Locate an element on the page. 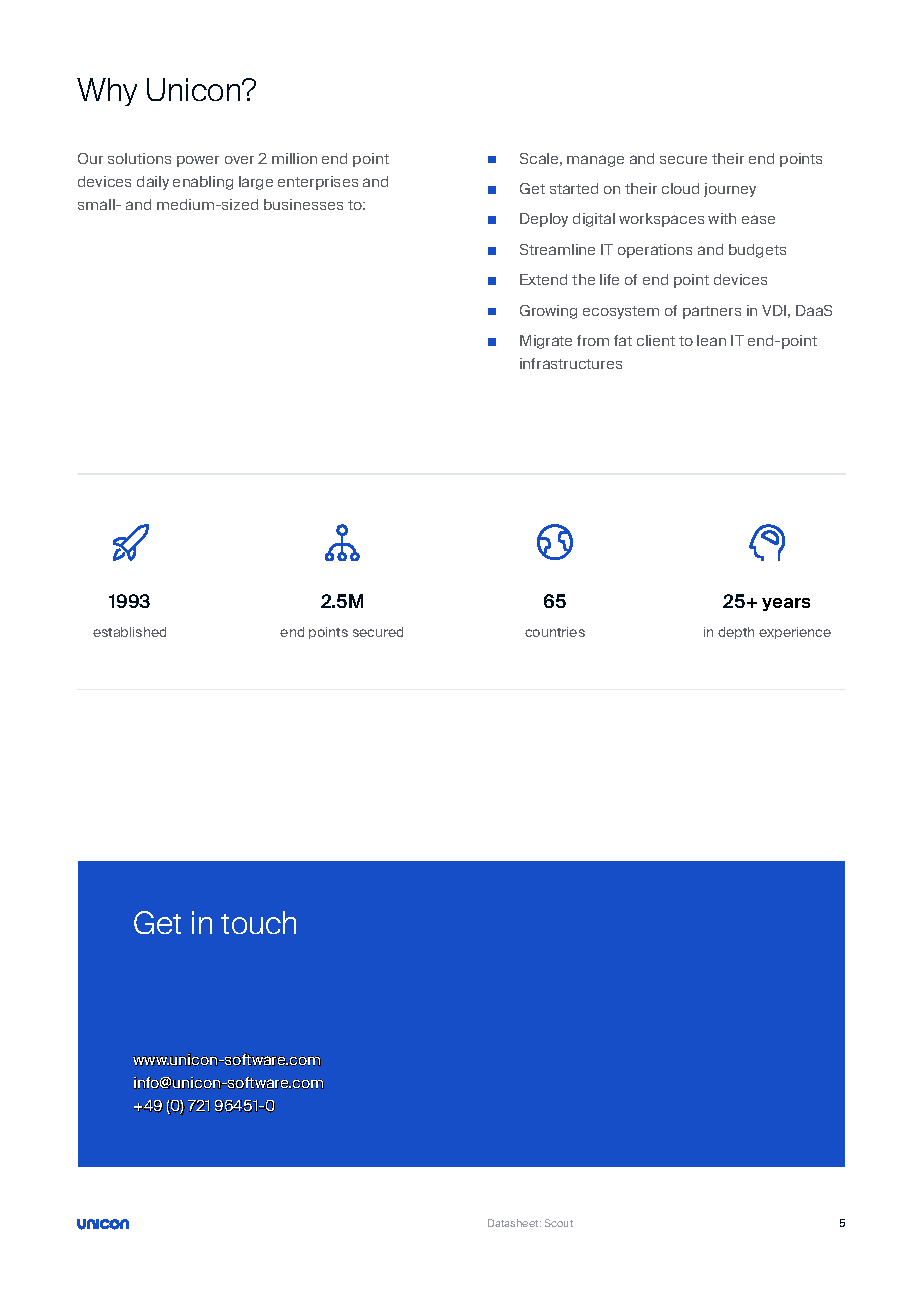 This document has height=1308, width=924. touch is located at coordinates (258, 922).
